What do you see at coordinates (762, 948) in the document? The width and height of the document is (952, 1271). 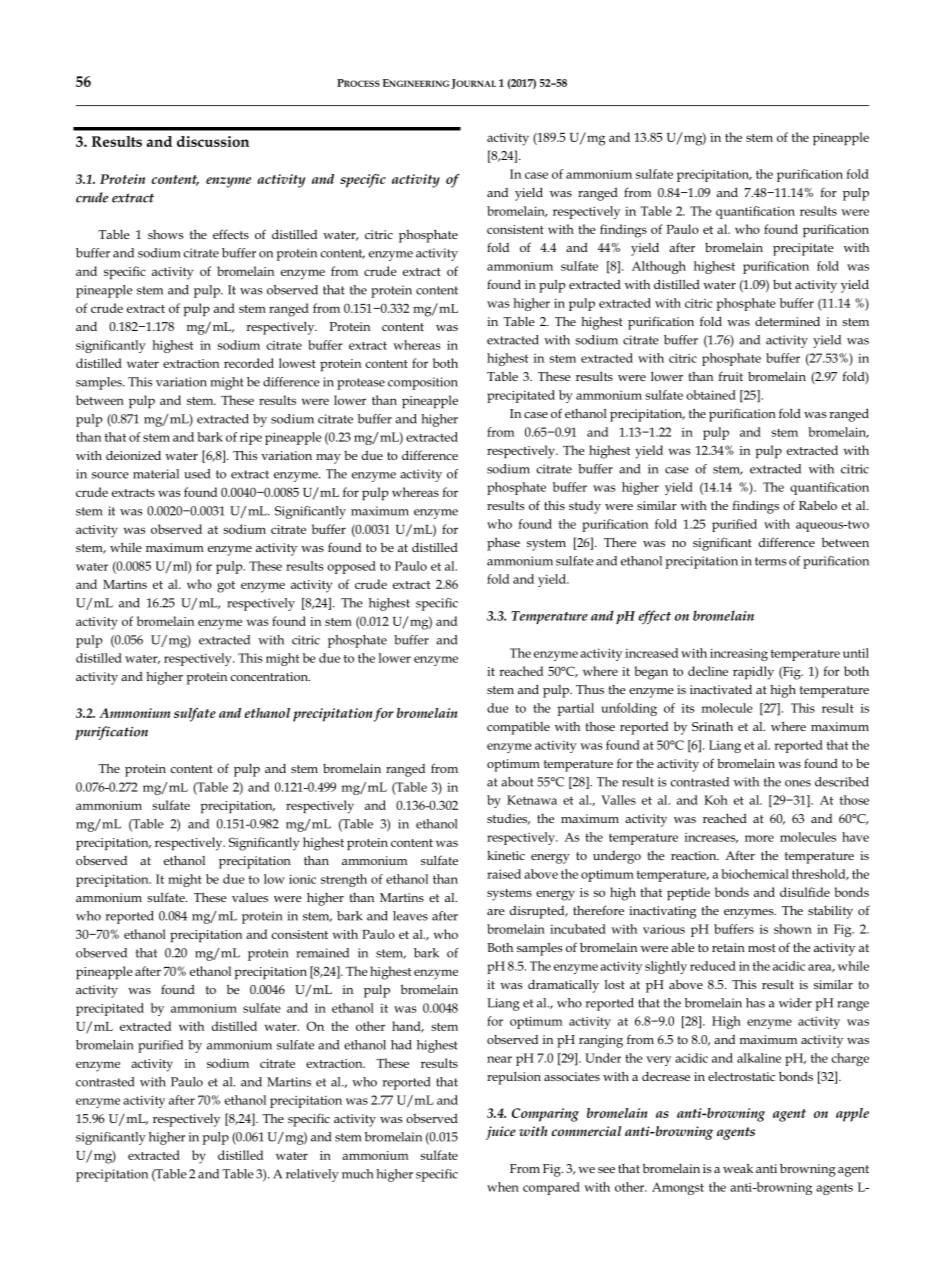 I see `most` at bounding box center [762, 948].
